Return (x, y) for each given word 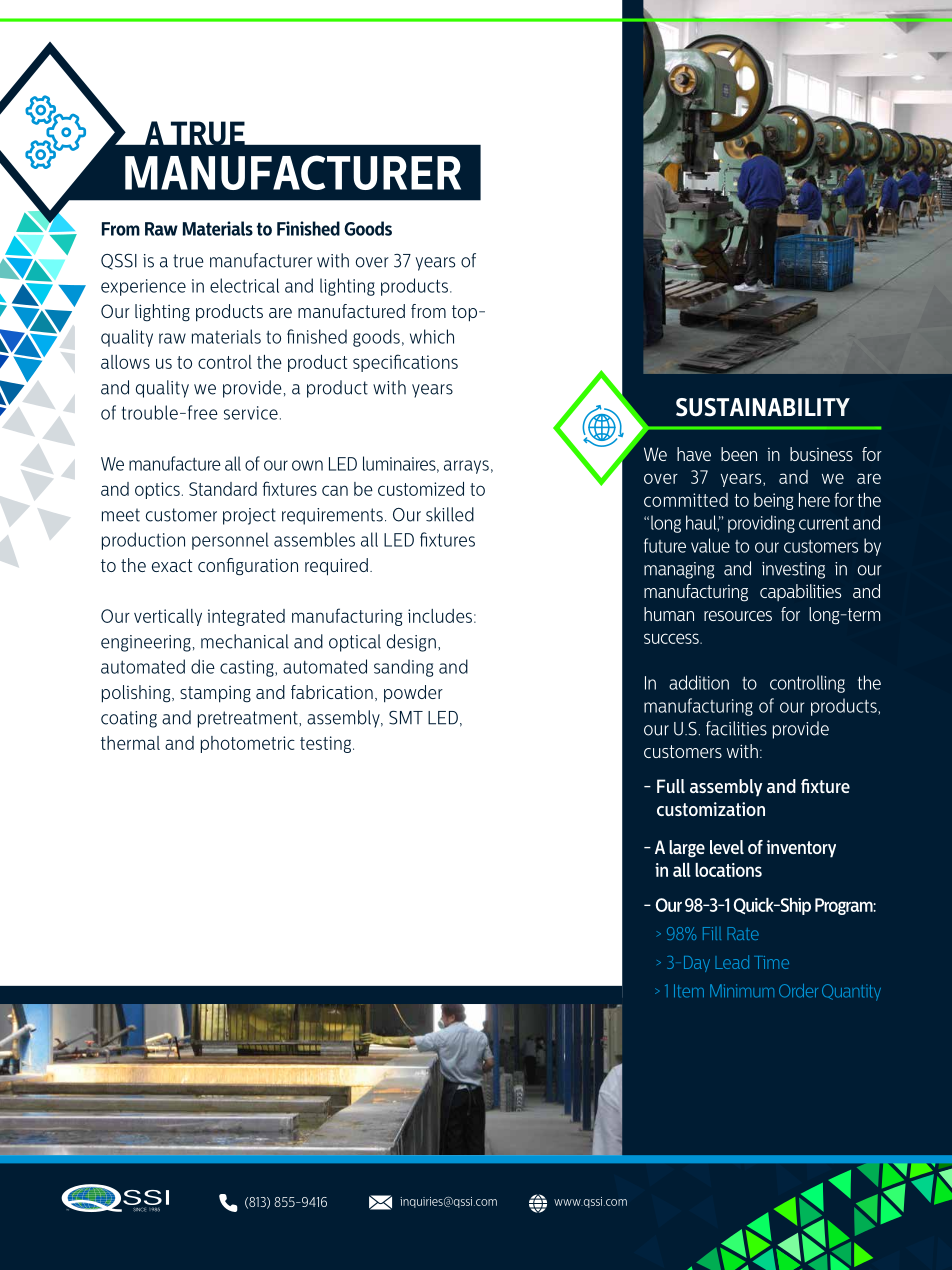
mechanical (245, 641)
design (411, 643)
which (432, 336)
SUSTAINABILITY (763, 407)
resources (738, 616)
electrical (244, 285)
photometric (248, 744)
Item (689, 991)
